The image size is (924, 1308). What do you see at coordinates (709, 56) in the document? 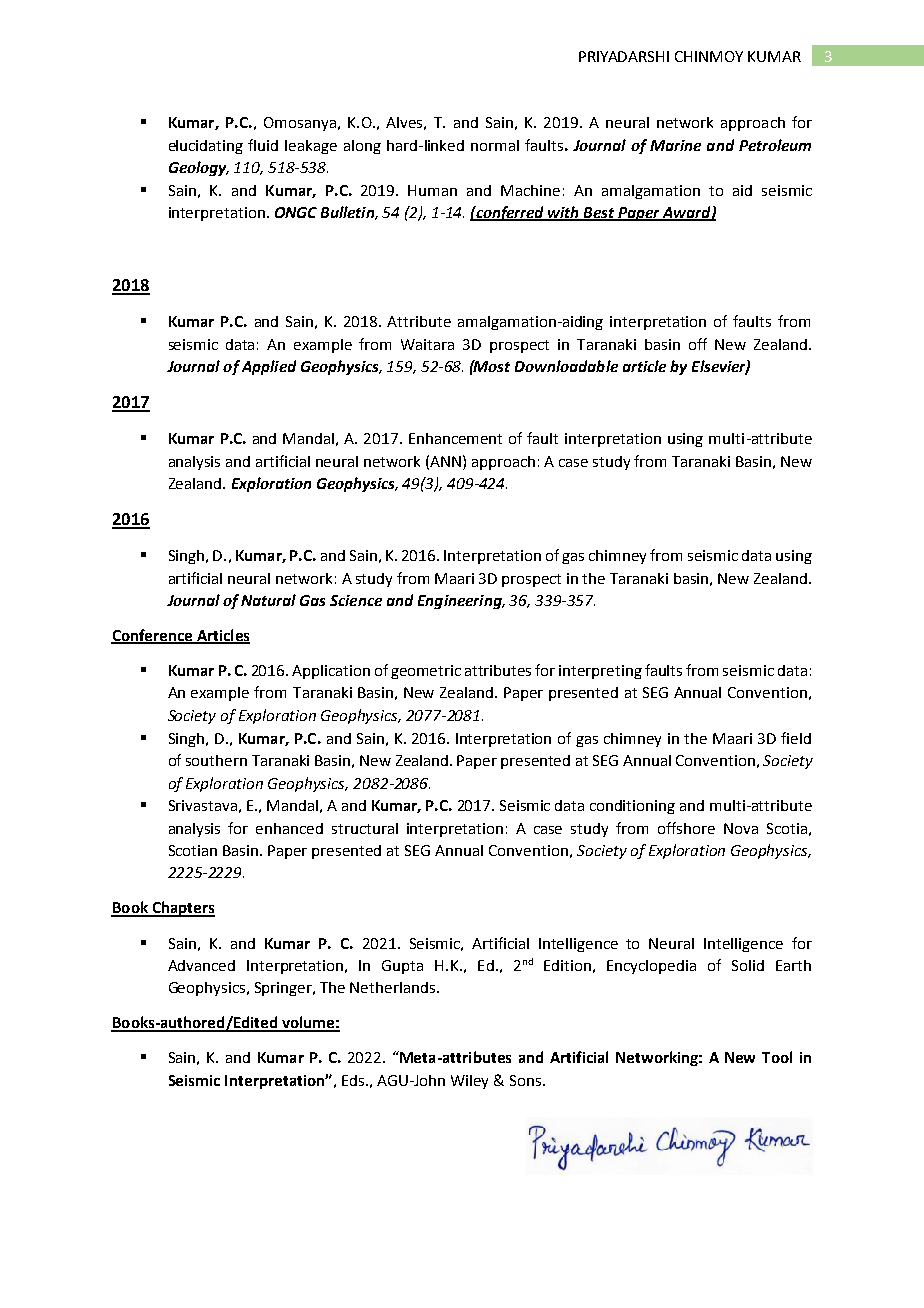
I see `CHINMOY` at bounding box center [709, 56].
